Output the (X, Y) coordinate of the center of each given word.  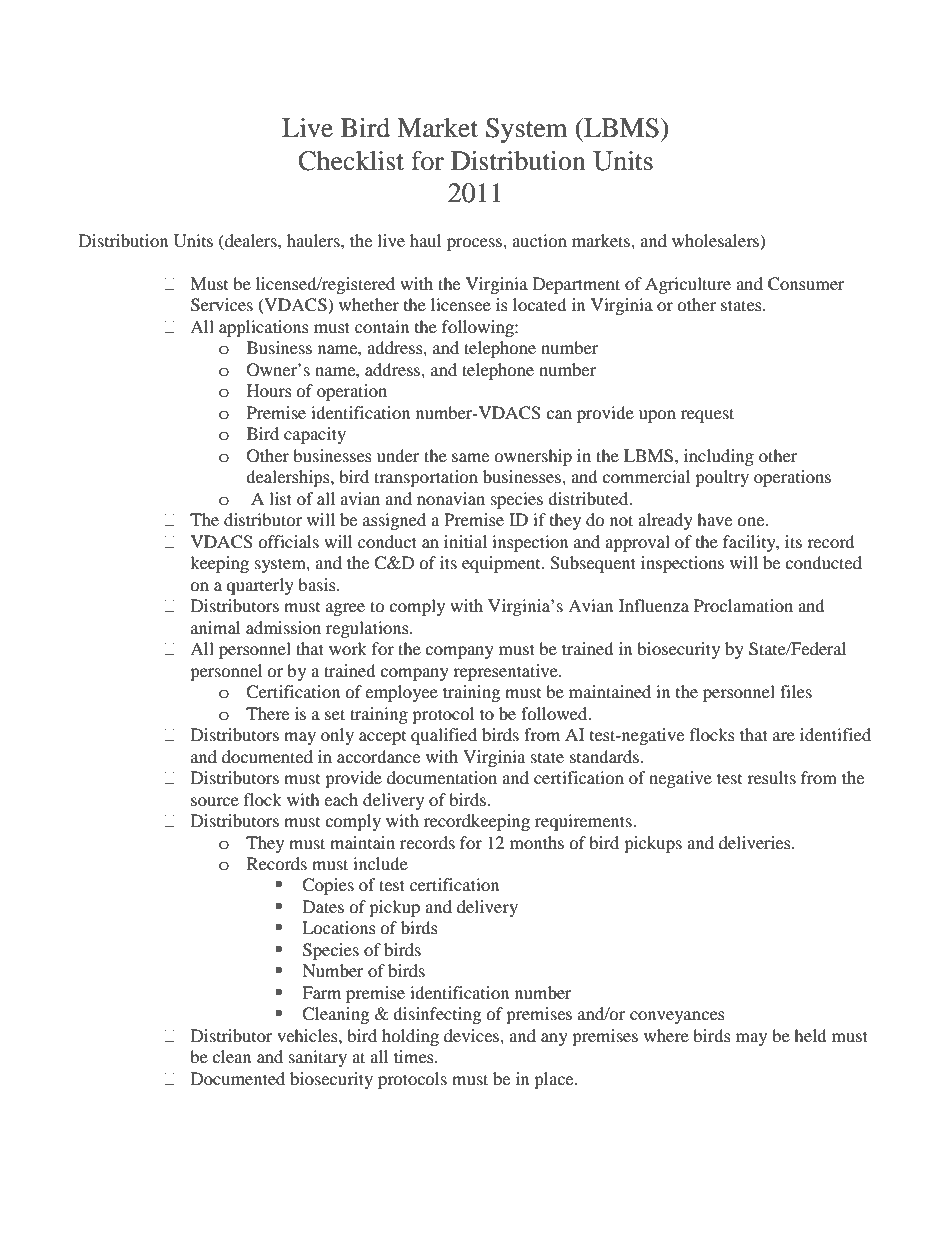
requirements (584, 822)
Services (222, 305)
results (771, 777)
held (810, 1035)
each (341, 799)
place (555, 1080)
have (714, 519)
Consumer (806, 284)
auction (539, 240)
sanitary (318, 1058)
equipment (502, 564)
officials (288, 541)
